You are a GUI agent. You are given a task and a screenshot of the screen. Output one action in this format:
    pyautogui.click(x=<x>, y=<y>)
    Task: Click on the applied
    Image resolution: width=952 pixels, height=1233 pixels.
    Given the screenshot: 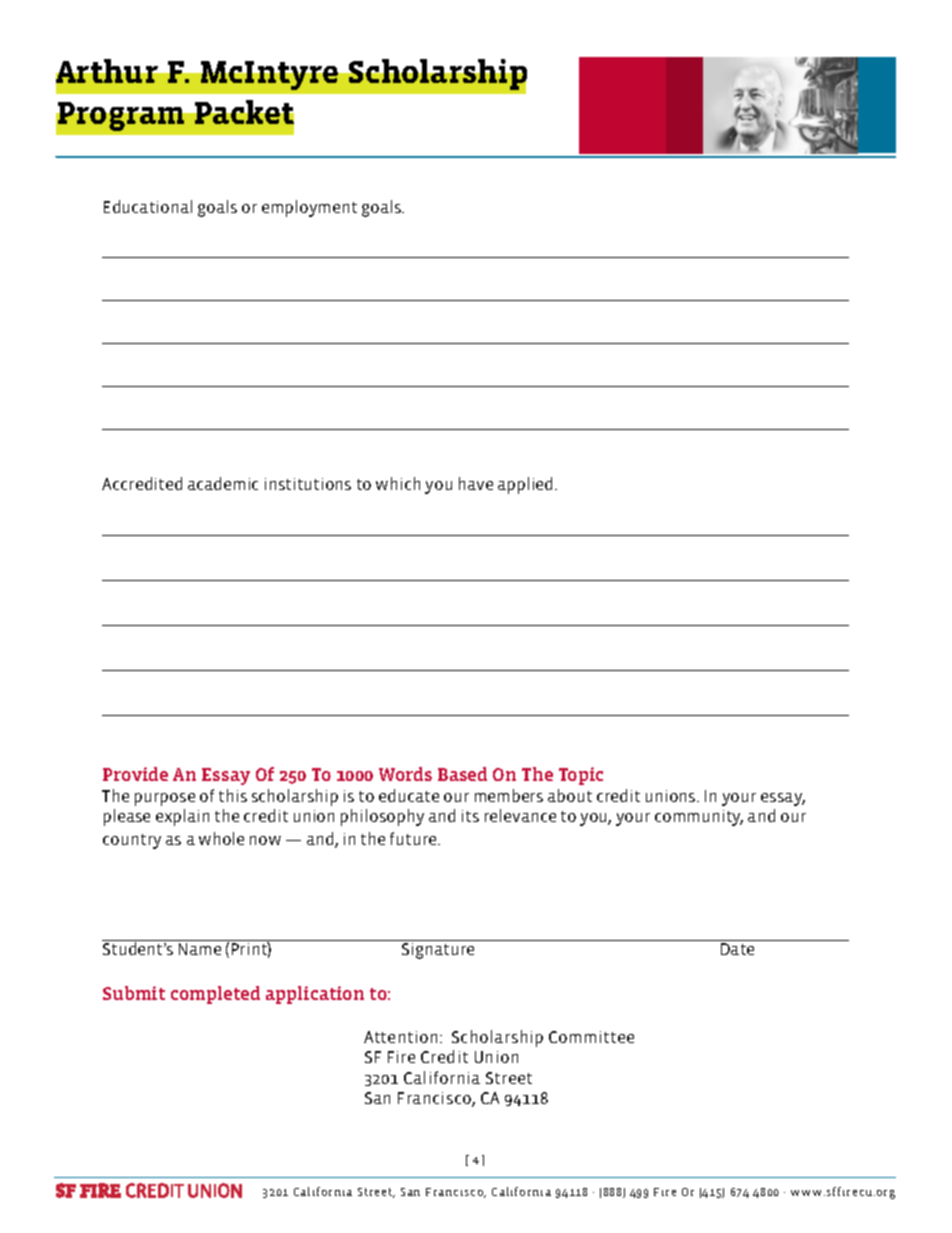 What is the action you would take?
    pyautogui.click(x=525, y=485)
